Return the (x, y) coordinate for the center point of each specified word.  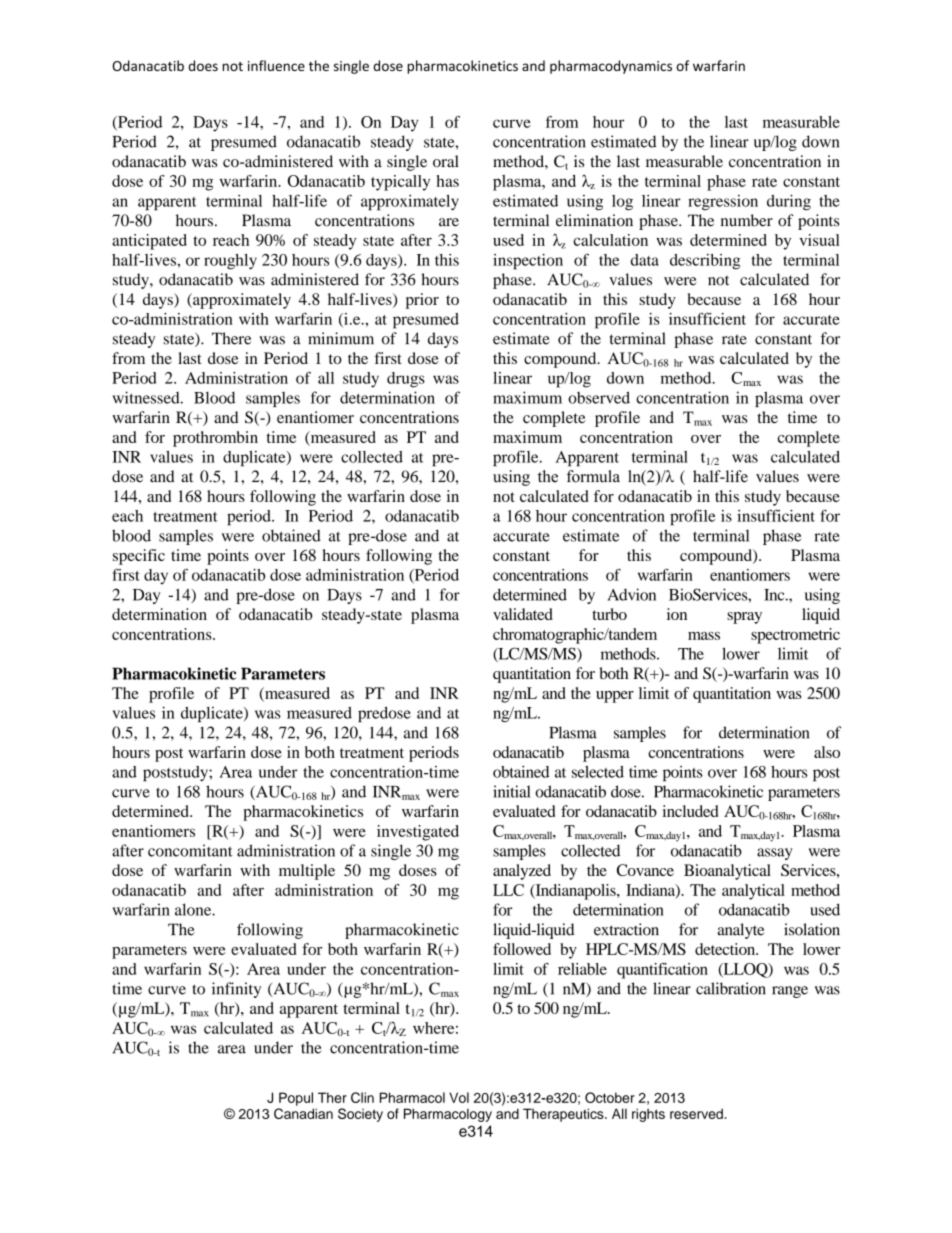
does (203, 65)
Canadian (303, 1113)
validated (523, 614)
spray (744, 618)
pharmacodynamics (611, 67)
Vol (459, 1097)
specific (139, 557)
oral (446, 161)
